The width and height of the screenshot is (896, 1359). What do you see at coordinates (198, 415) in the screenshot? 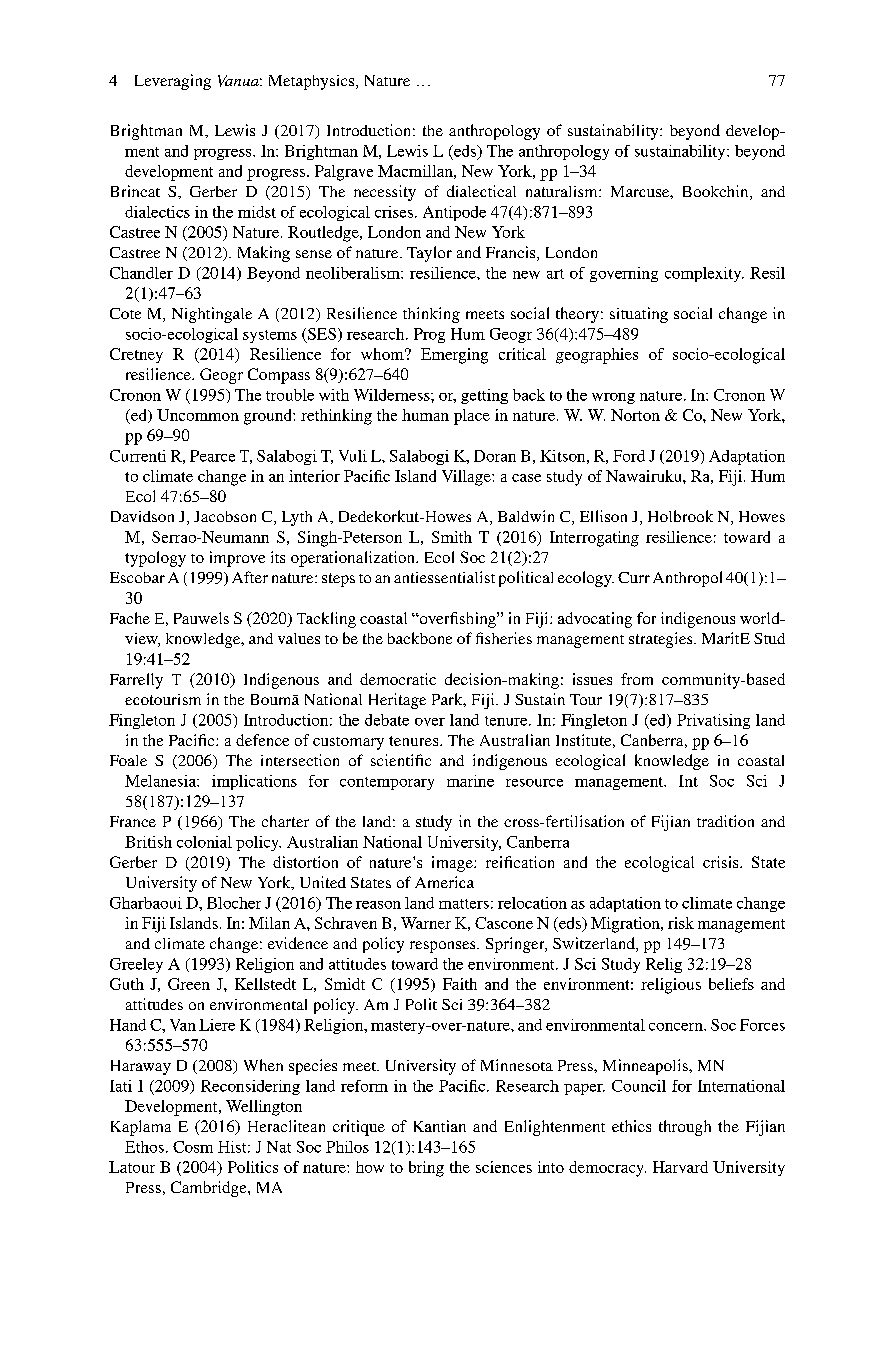
I see `Uncommon` at bounding box center [198, 415].
